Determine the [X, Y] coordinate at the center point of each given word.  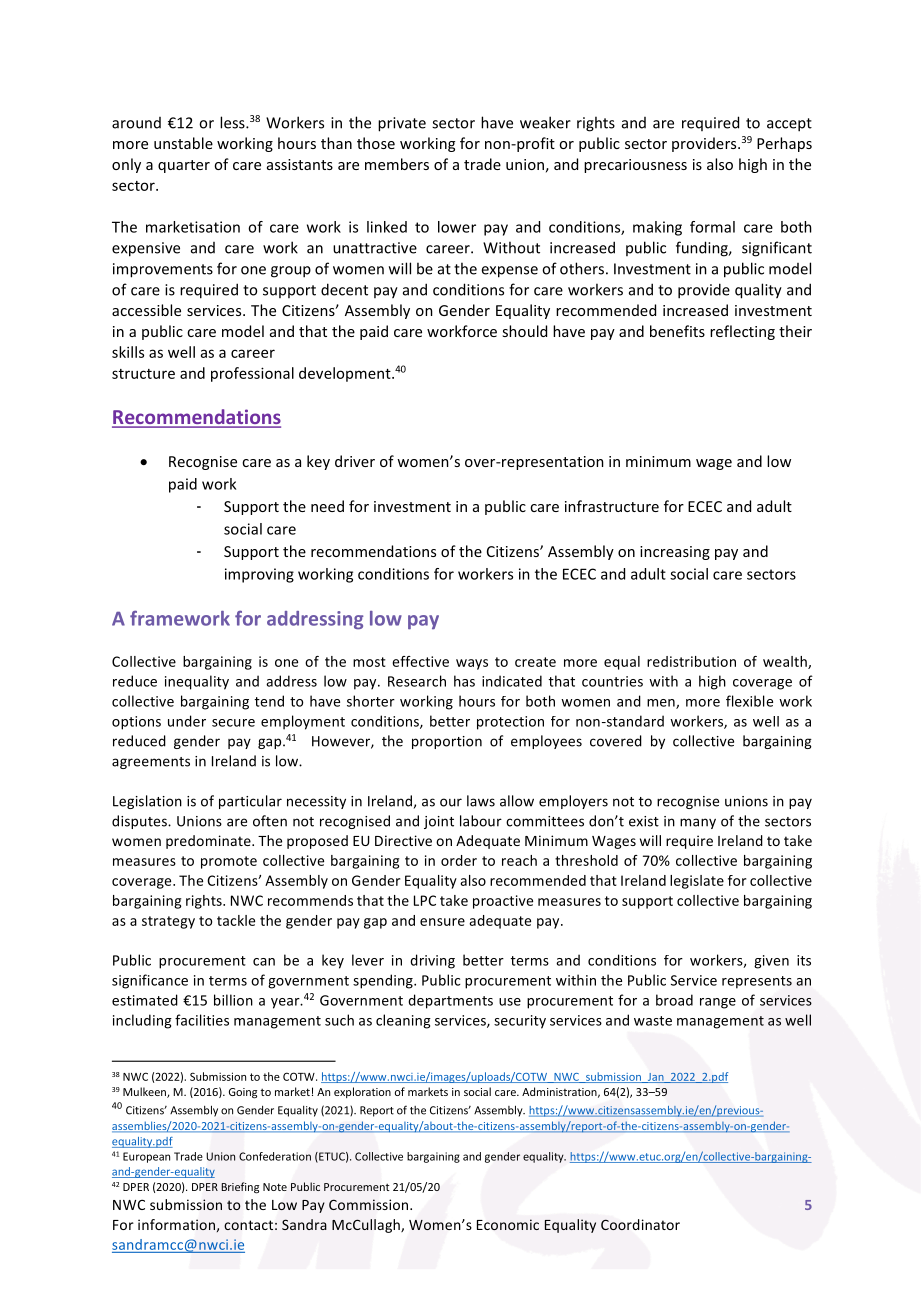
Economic [508, 1224]
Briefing [240, 1187]
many [698, 823]
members [397, 164]
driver [355, 461]
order [459, 860]
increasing [675, 553]
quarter [184, 166]
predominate [209, 842]
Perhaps [784, 144]
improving [259, 575]
